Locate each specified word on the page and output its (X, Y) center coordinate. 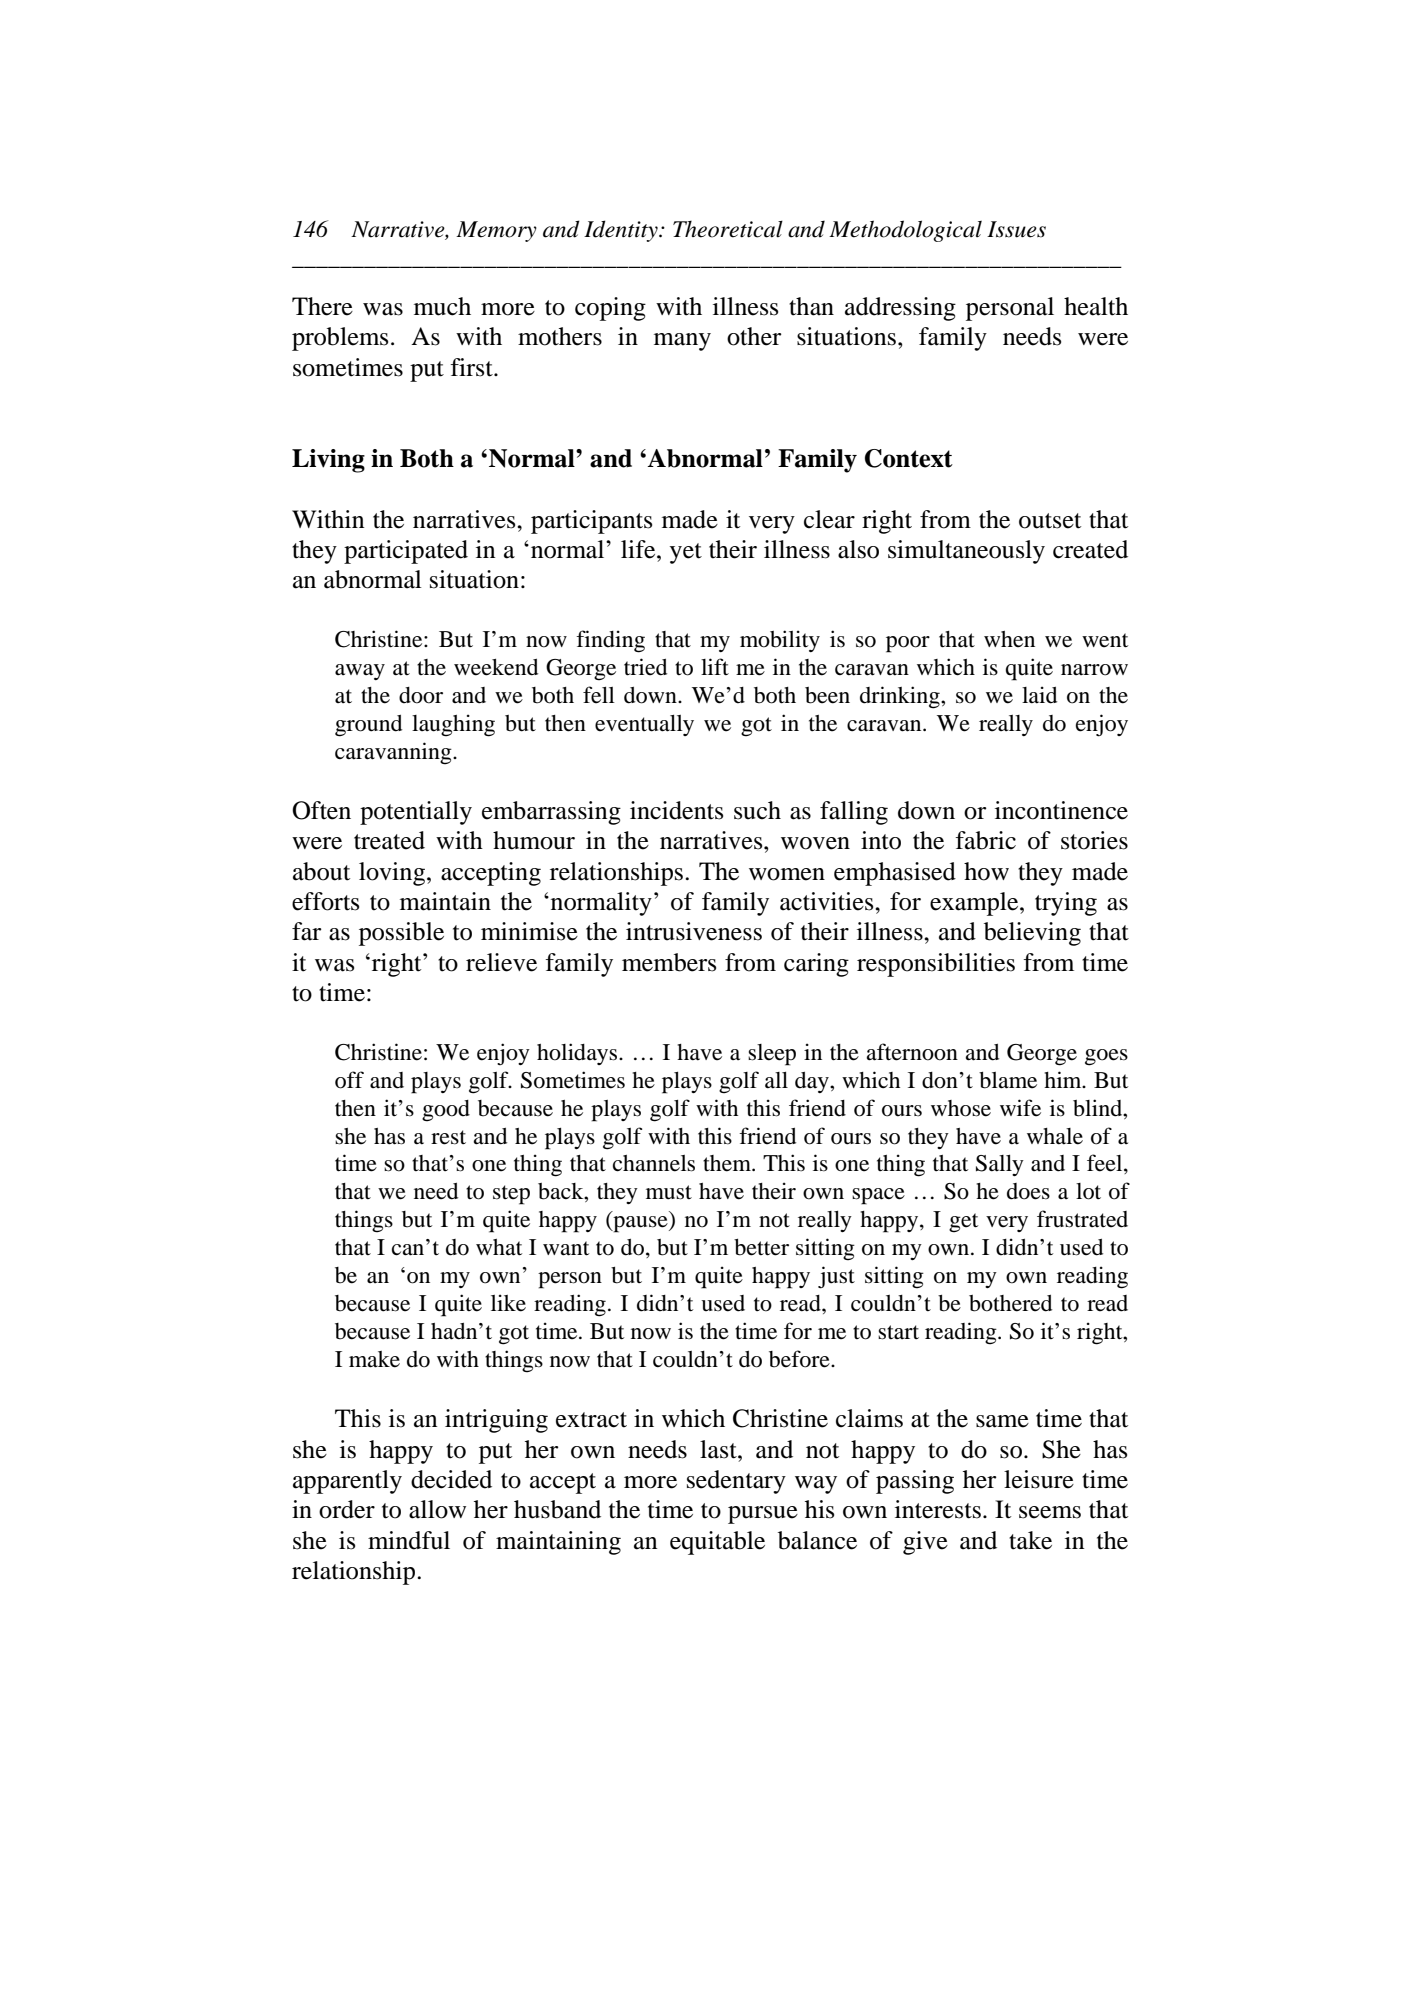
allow (437, 1509)
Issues (1016, 229)
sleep (772, 1055)
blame (1008, 1080)
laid (1039, 695)
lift (715, 666)
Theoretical (728, 229)
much (442, 306)
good (446, 1111)
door (421, 695)
